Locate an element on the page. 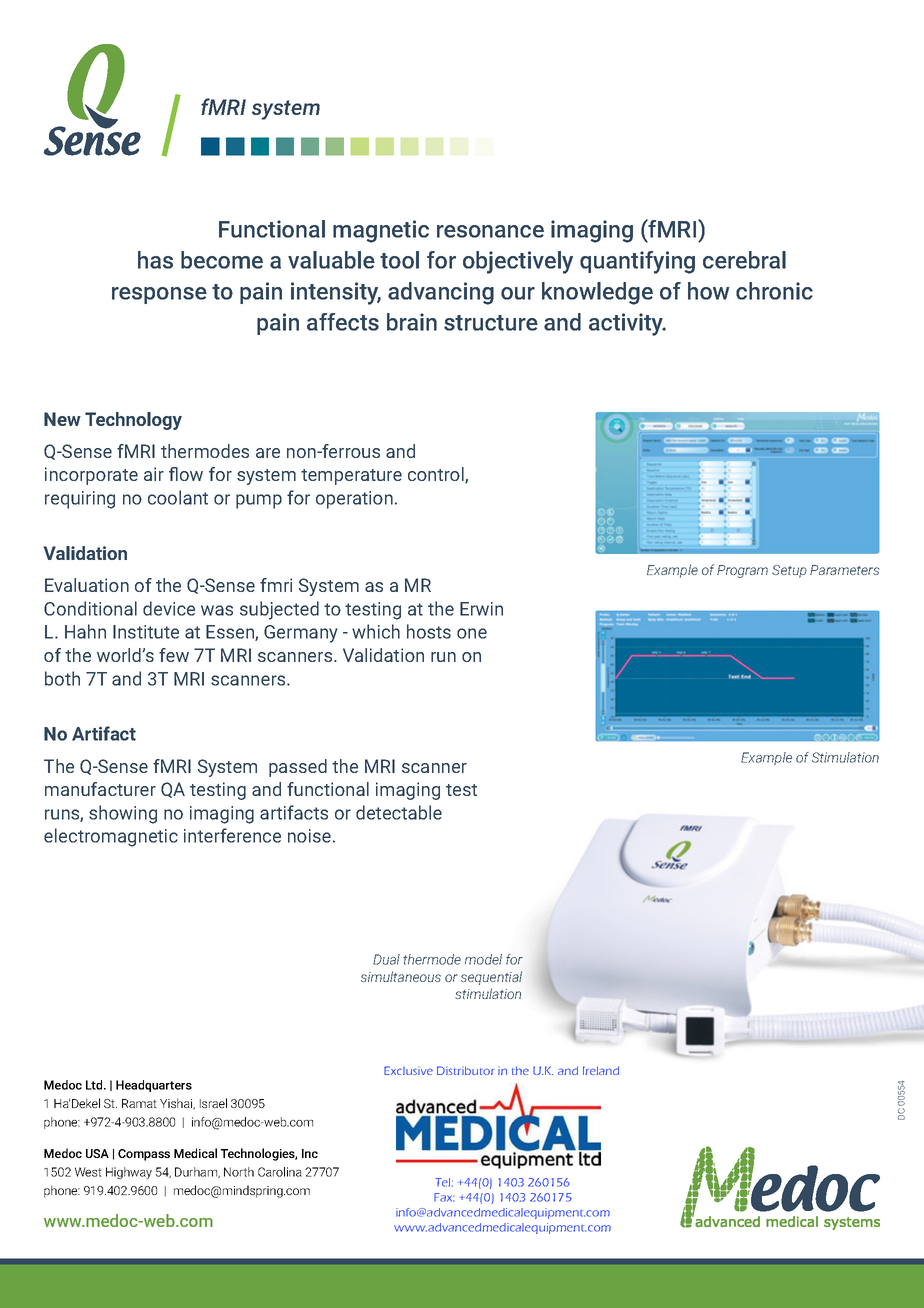 This page has height=1308, width=924. Highway is located at coordinates (129, 1173).
